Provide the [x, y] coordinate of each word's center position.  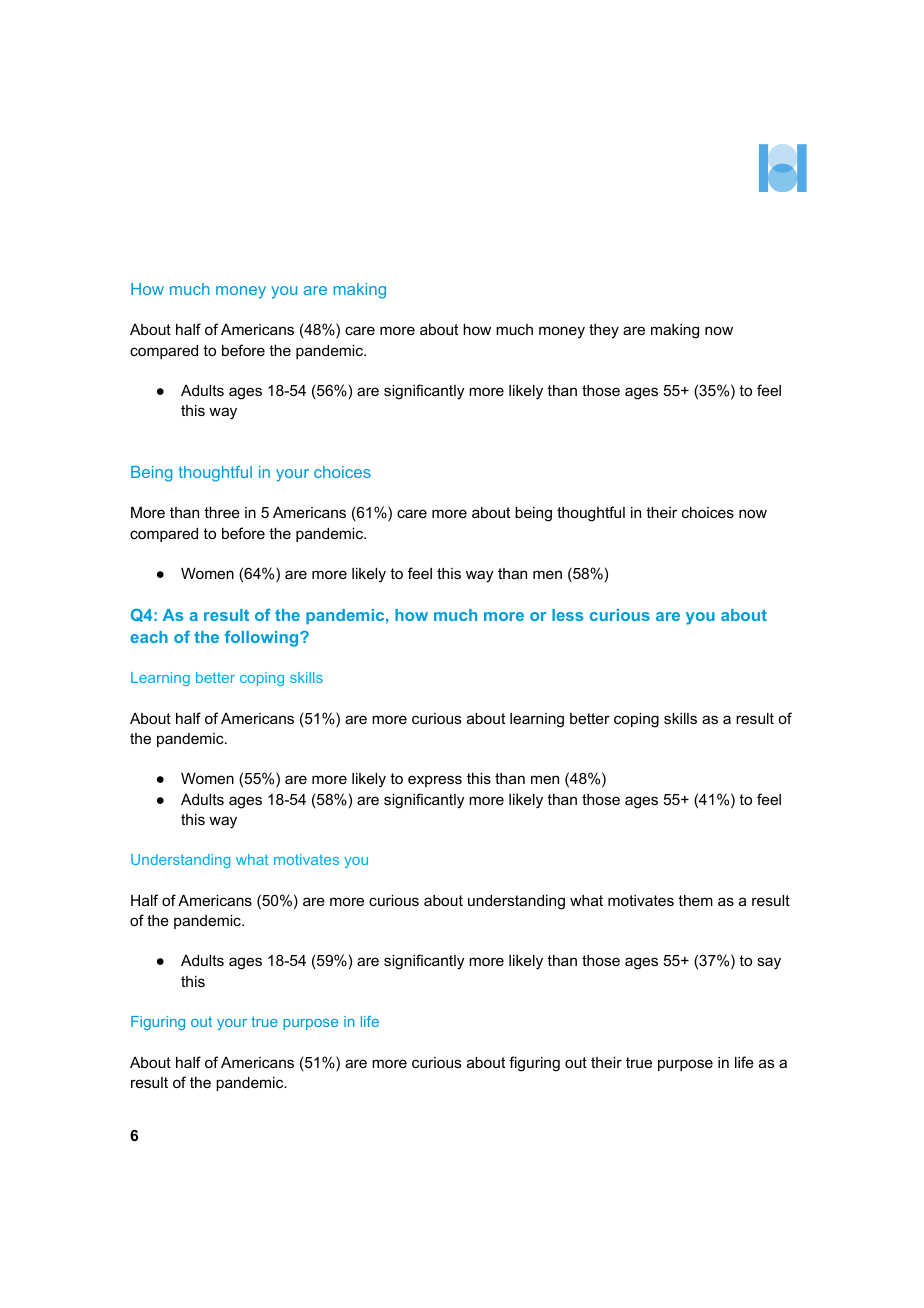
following [263, 639]
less [567, 615]
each [149, 637]
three [222, 512]
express [435, 781]
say [769, 963]
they [604, 331]
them [695, 900]
